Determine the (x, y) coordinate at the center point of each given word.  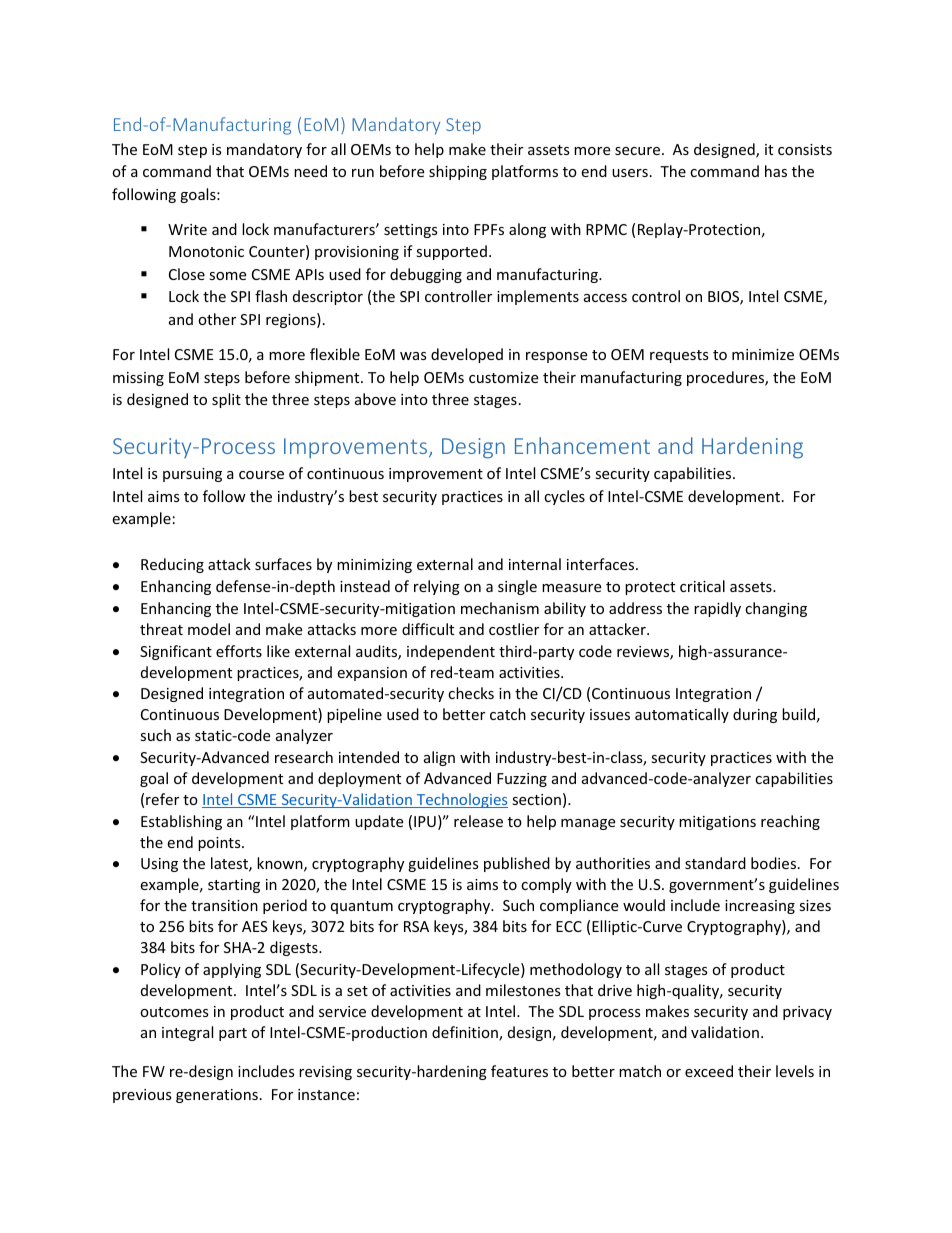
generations (217, 1096)
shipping (458, 172)
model (209, 629)
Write (187, 229)
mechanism (500, 608)
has (776, 171)
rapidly (717, 609)
